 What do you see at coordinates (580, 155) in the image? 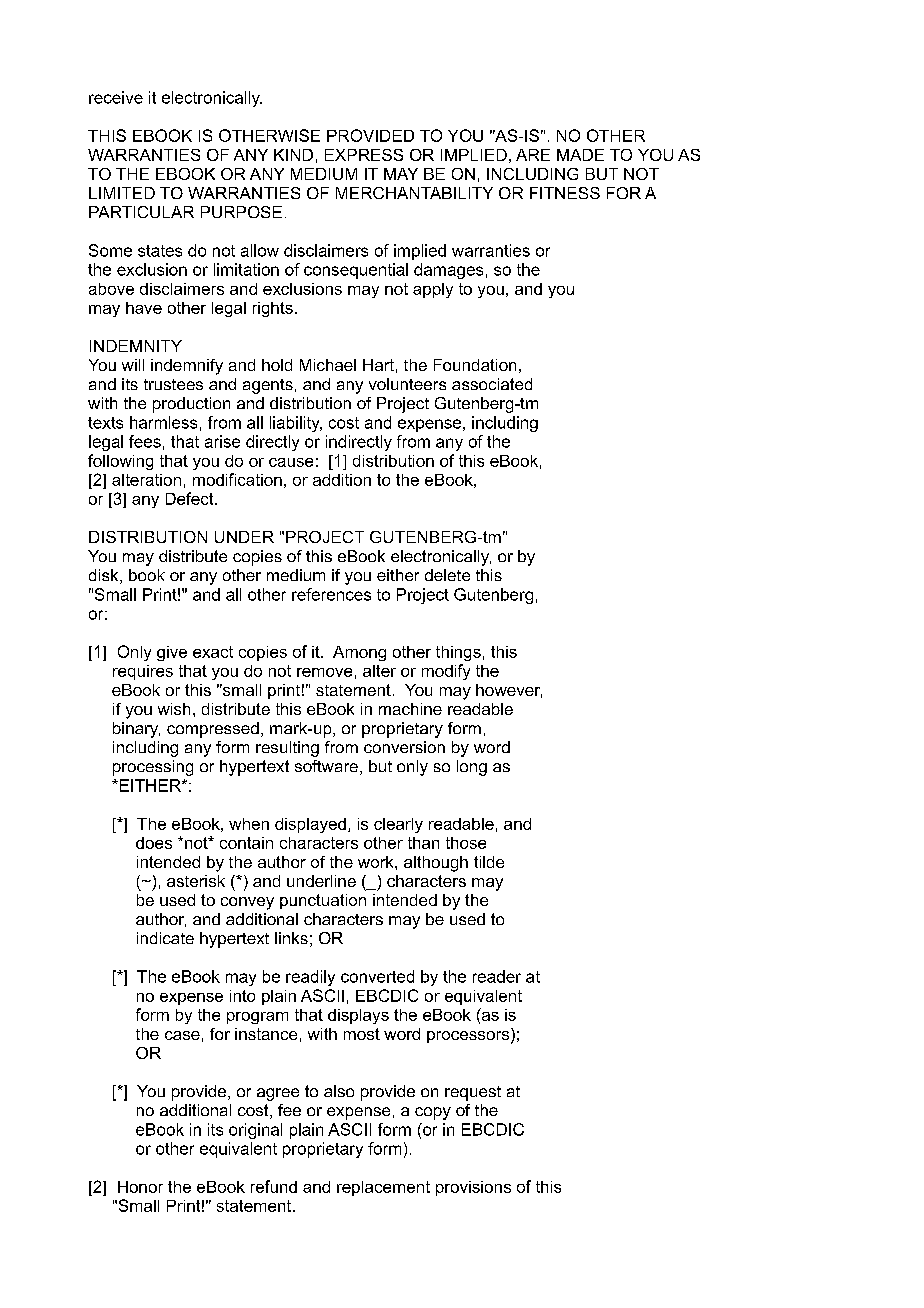
I see `MADE` at bounding box center [580, 155].
